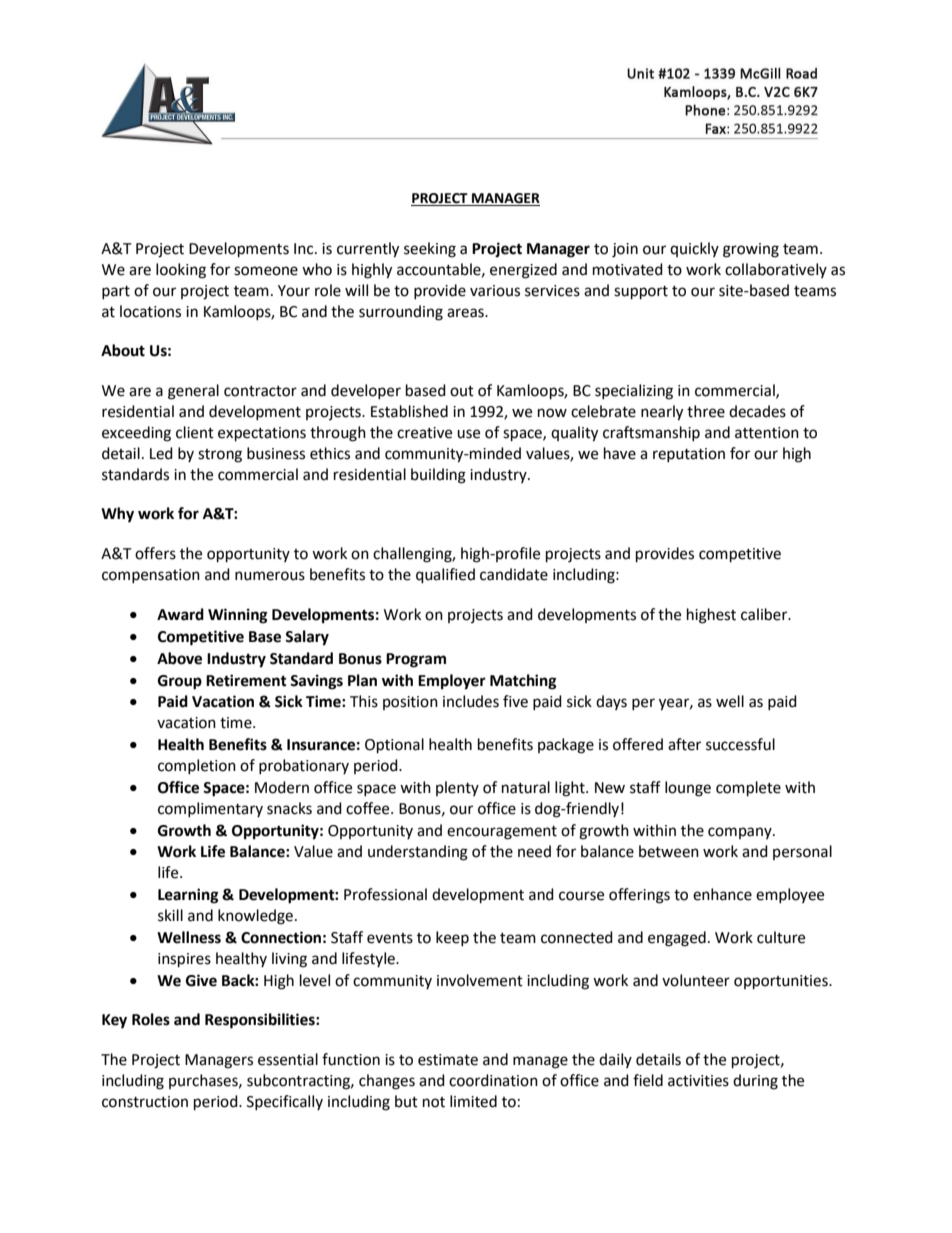 This screenshot has height=1233, width=952. I want to click on looking, so click(181, 271).
